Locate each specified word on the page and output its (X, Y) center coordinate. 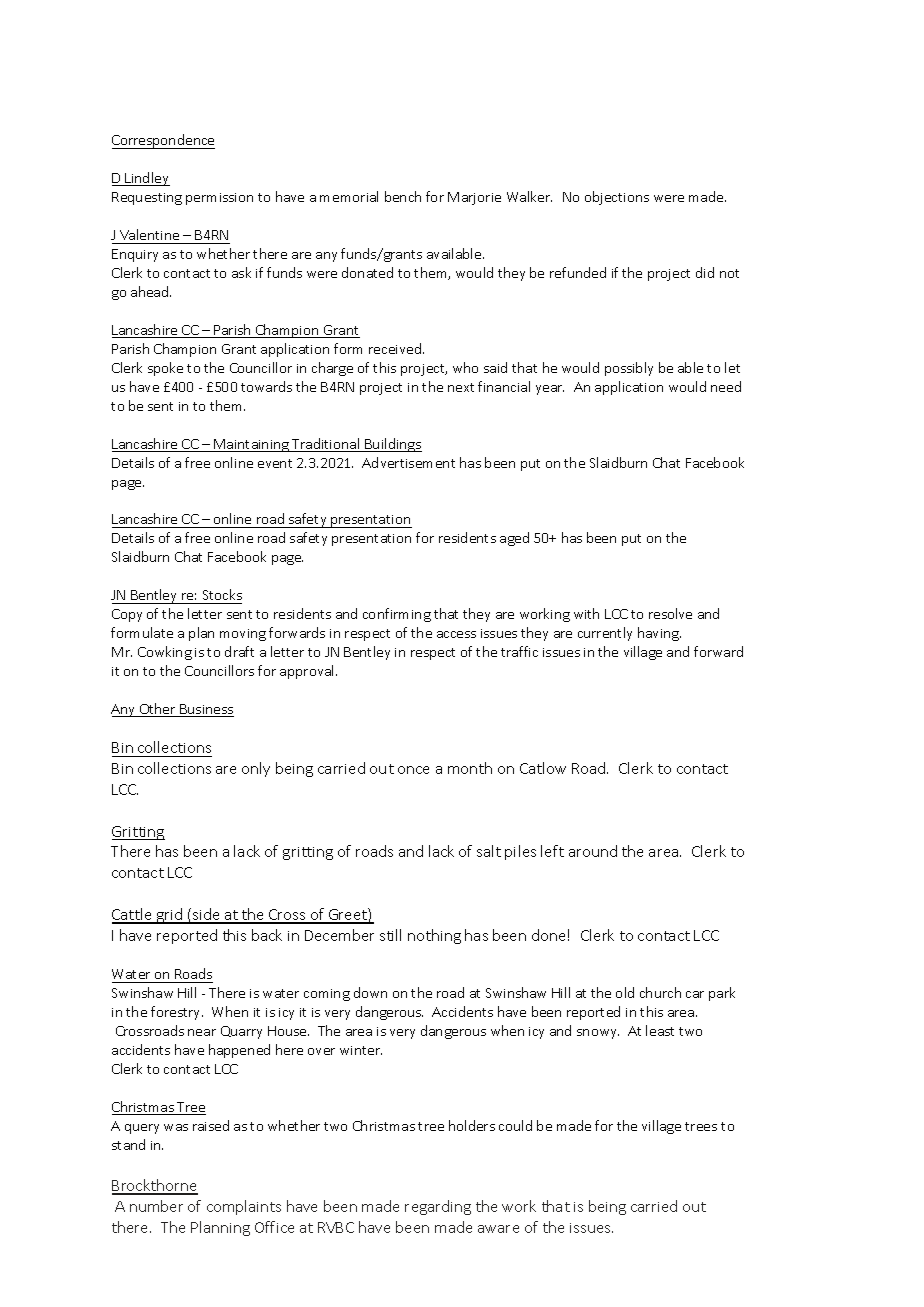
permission (219, 199)
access (456, 634)
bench (403, 196)
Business (206, 710)
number (156, 1206)
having (659, 634)
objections (617, 198)
